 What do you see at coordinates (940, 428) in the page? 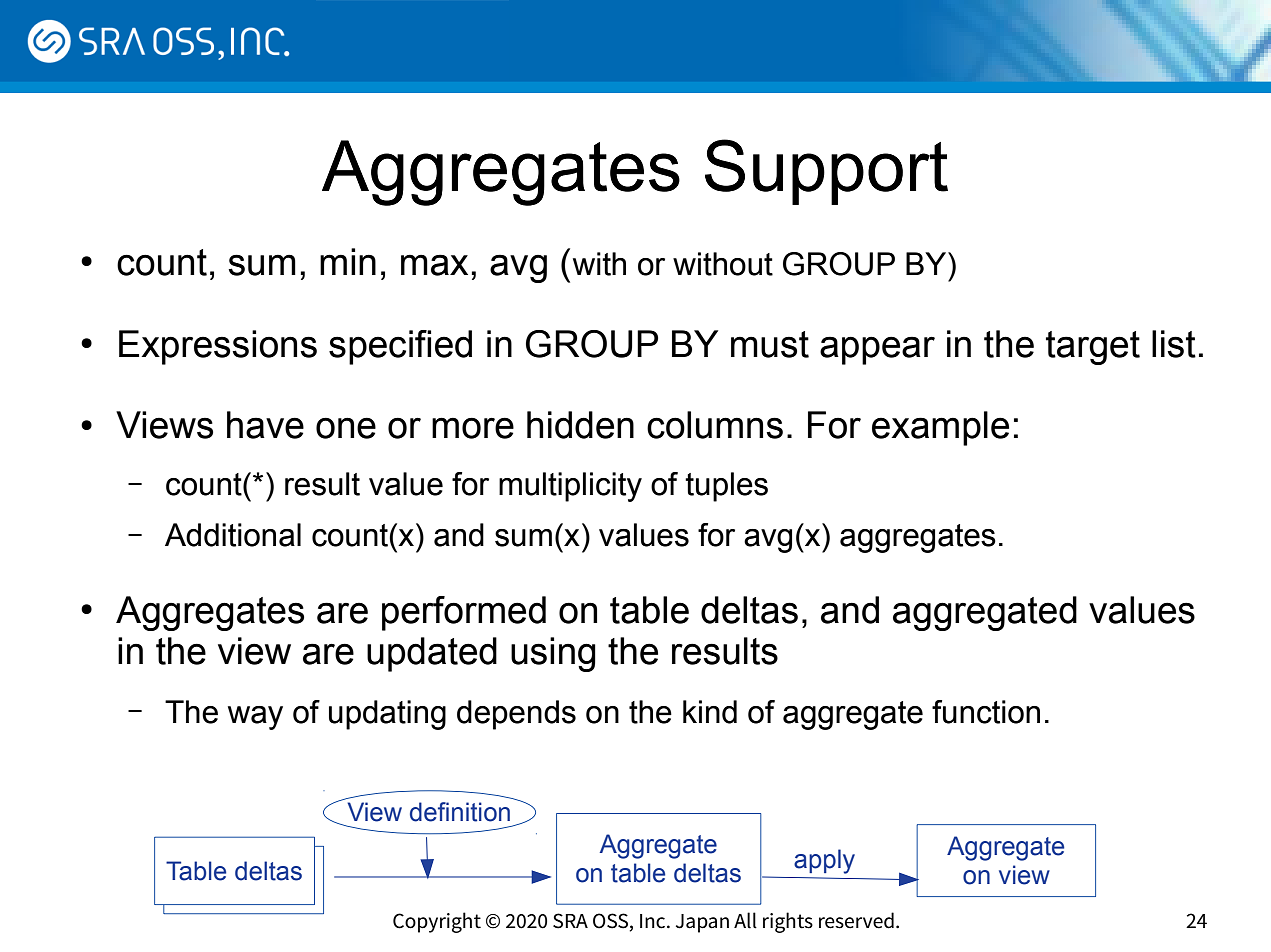
I see `example` at bounding box center [940, 428].
